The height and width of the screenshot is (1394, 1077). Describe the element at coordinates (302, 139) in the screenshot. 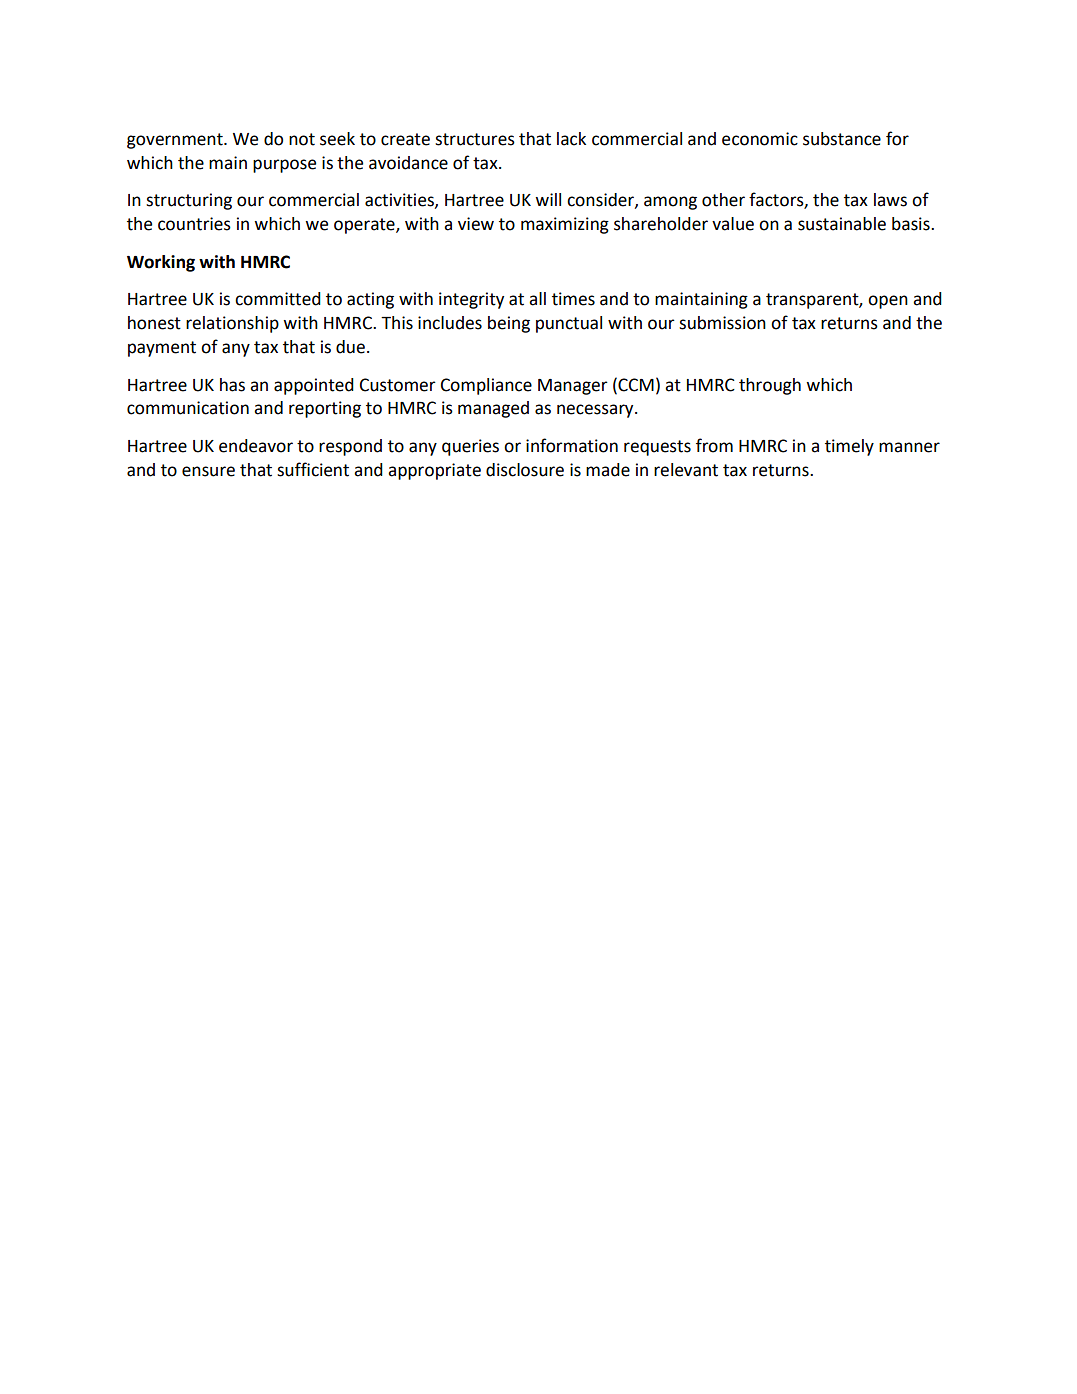

I see `not` at that location.
